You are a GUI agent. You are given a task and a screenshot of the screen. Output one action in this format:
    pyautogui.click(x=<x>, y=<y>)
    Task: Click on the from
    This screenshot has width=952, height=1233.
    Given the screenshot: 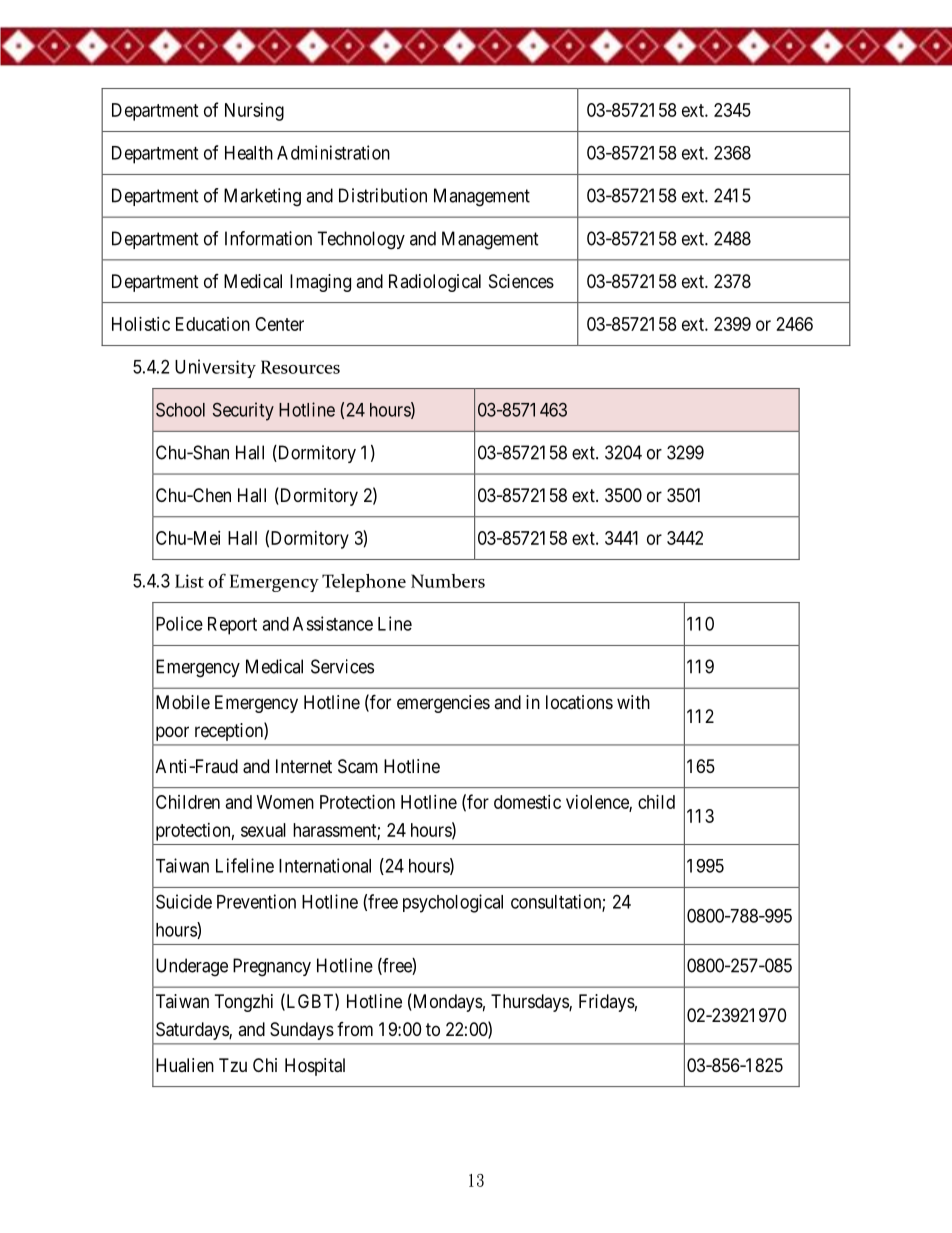 What is the action you would take?
    pyautogui.click(x=355, y=1029)
